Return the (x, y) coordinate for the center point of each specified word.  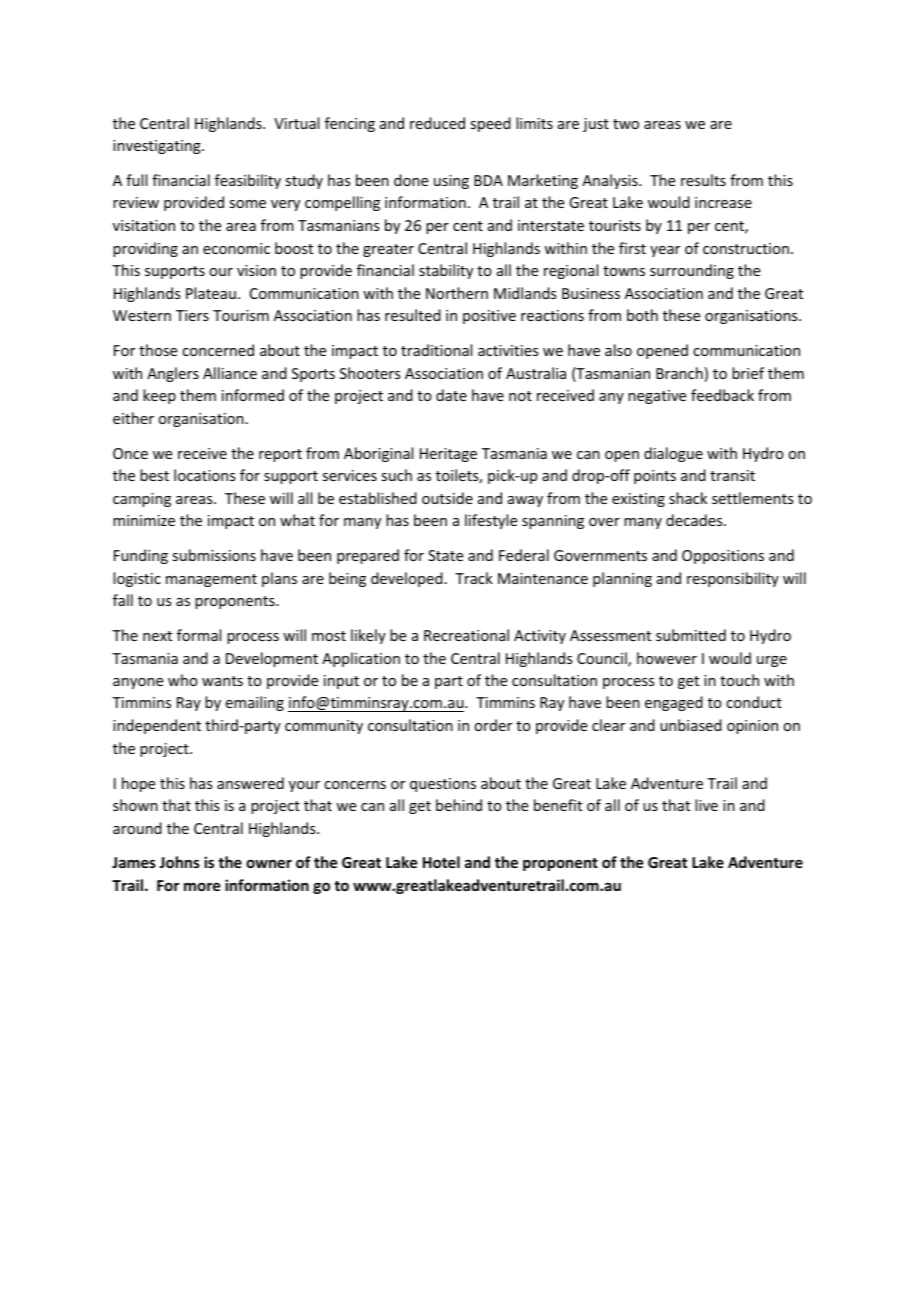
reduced (437, 123)
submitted (691, 635)
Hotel (441, 862)
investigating (158, 147)
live (706, 805)
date (451, 395)
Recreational (466, 635)
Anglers (173, 374)
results (703, 180)
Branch (679, 373)
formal (199, 635)
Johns (179, 862)
